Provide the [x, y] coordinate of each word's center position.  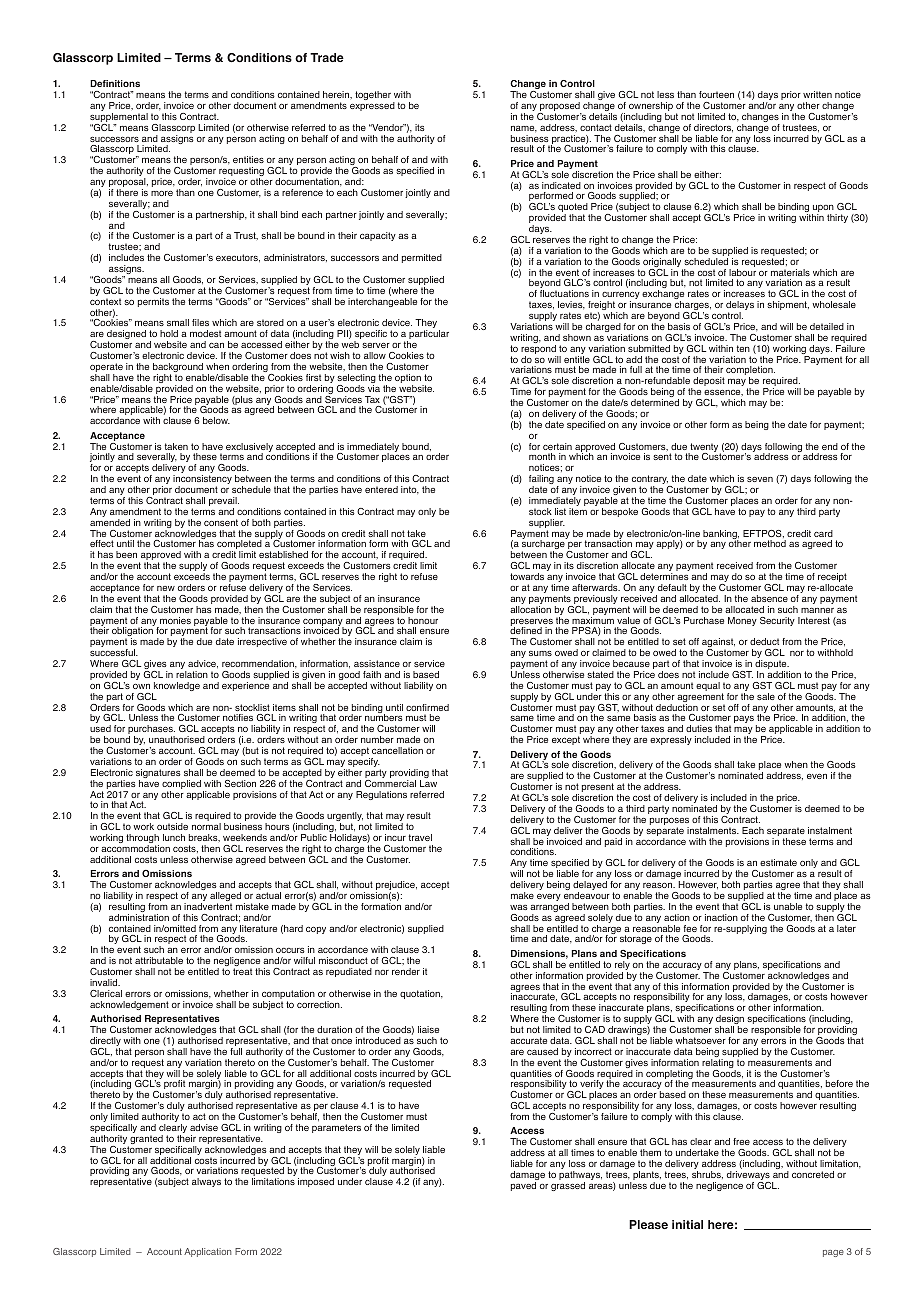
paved [523, 1186]
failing [541, 481]
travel [420, 837]
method [770, 543]
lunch [174, 837]
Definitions [115, 83]
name [524, 129]
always [206, 1182]
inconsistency [202, 481]
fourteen [716, 94]
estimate [778, 862]
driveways [749, 1177]
